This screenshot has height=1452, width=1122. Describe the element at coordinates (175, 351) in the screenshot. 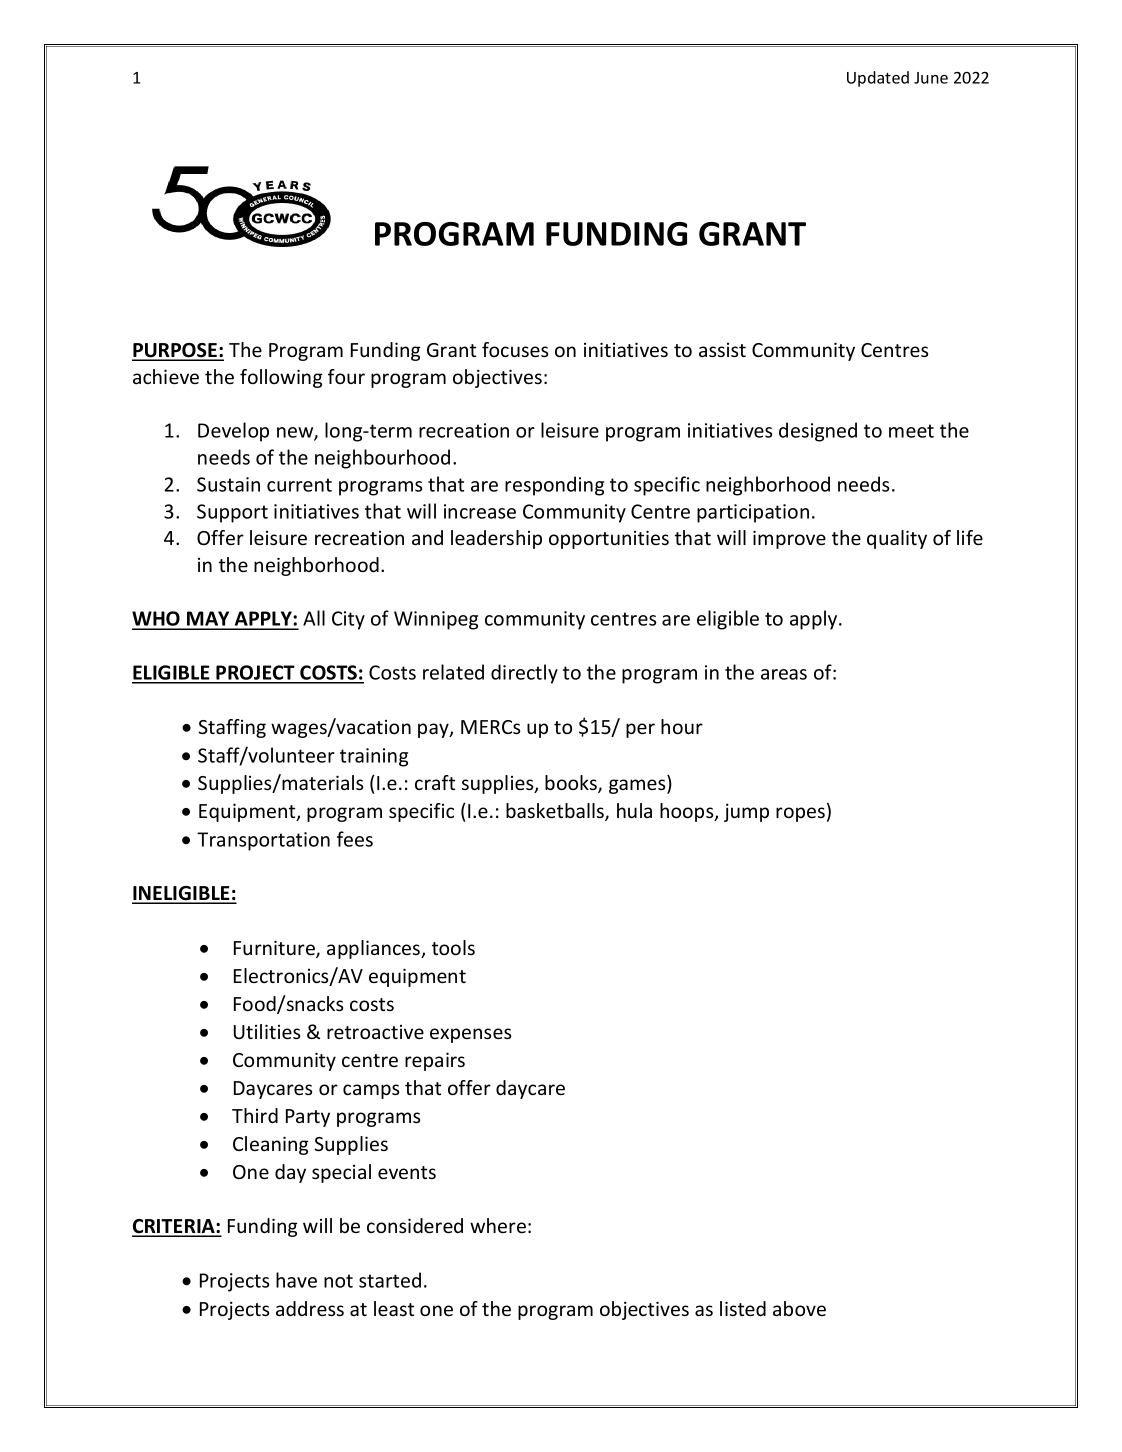

I see `PURPOSE` at that location.
